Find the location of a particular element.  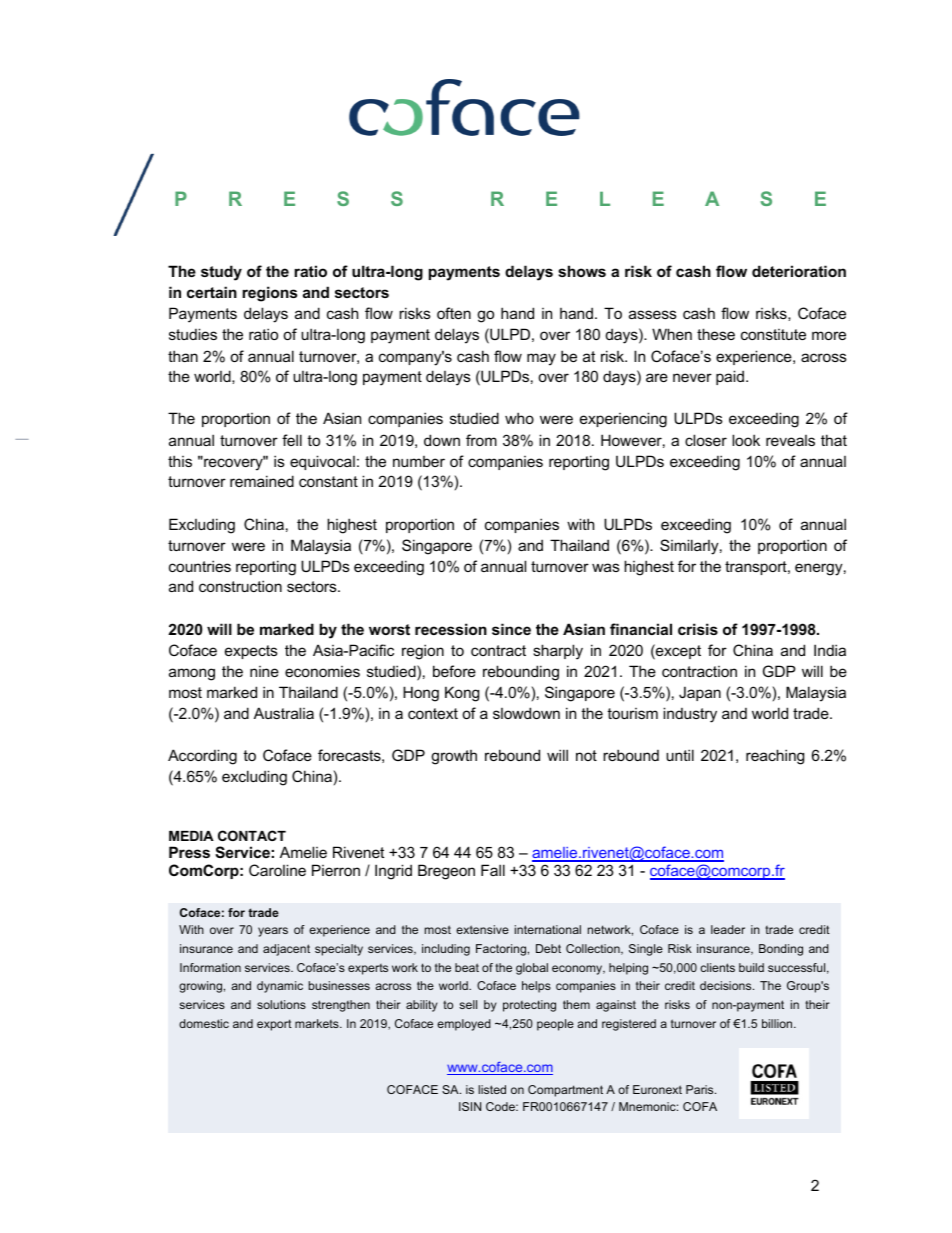

Paris is located at coordinates (701, 1089).
